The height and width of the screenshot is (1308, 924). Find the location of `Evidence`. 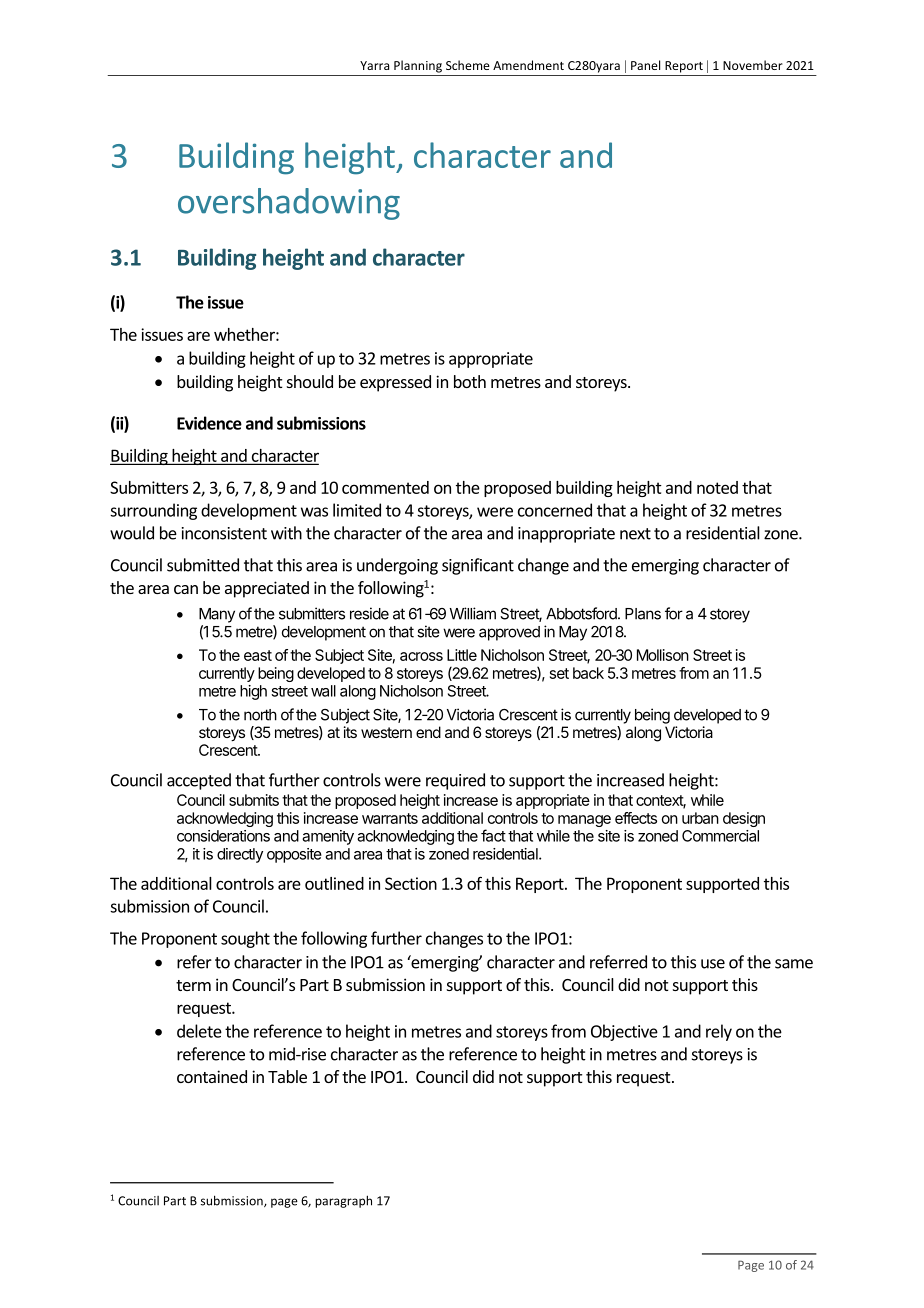

Evidence is located at coordinates (209, 423).
